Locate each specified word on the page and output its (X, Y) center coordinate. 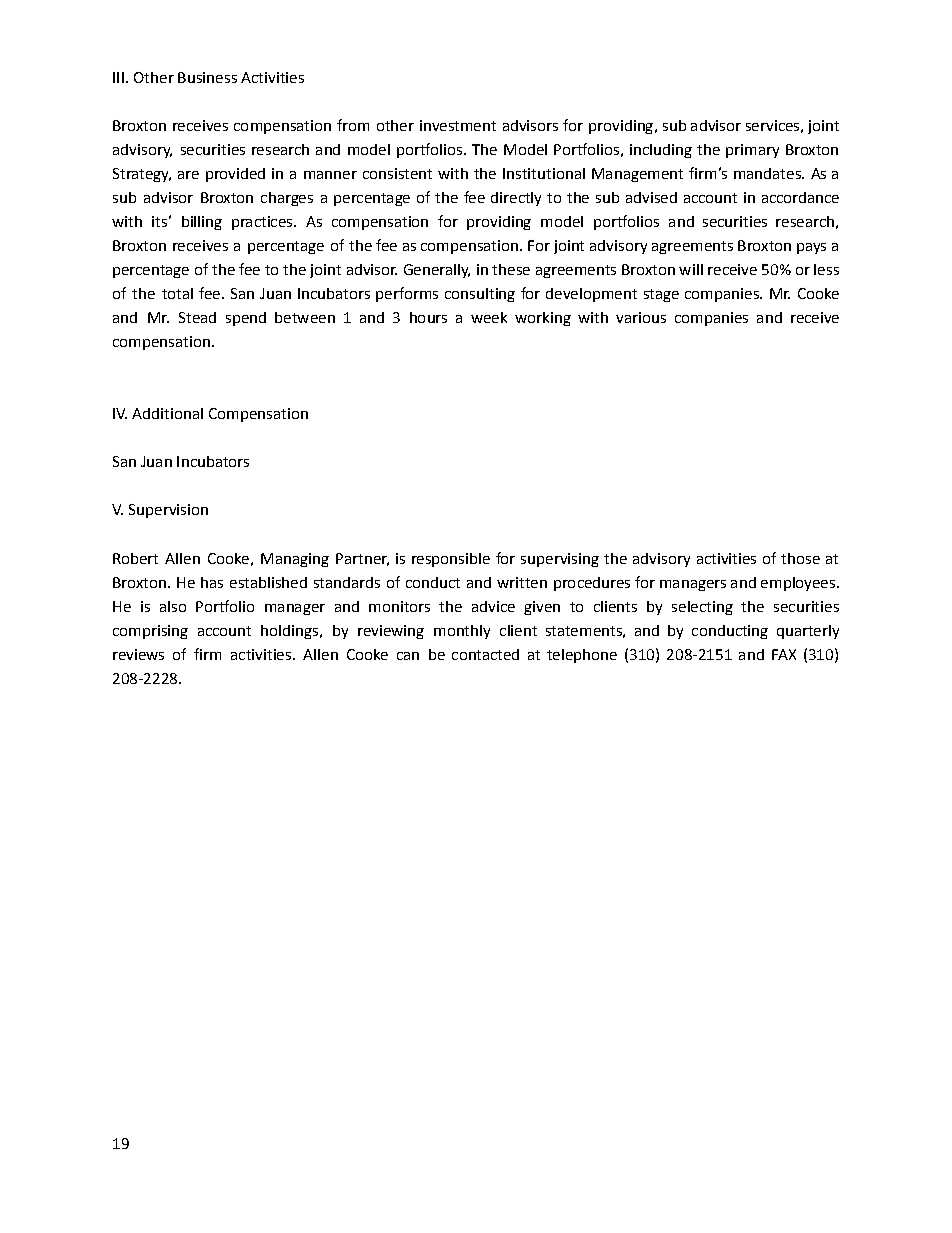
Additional (167, 413)
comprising (150, 632)
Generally (437, 271)
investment (458, 125)
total (177, 293)
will (691, 269)
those (800, 558)
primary (752, 151)
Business (207, 77)
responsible (451, 560)
